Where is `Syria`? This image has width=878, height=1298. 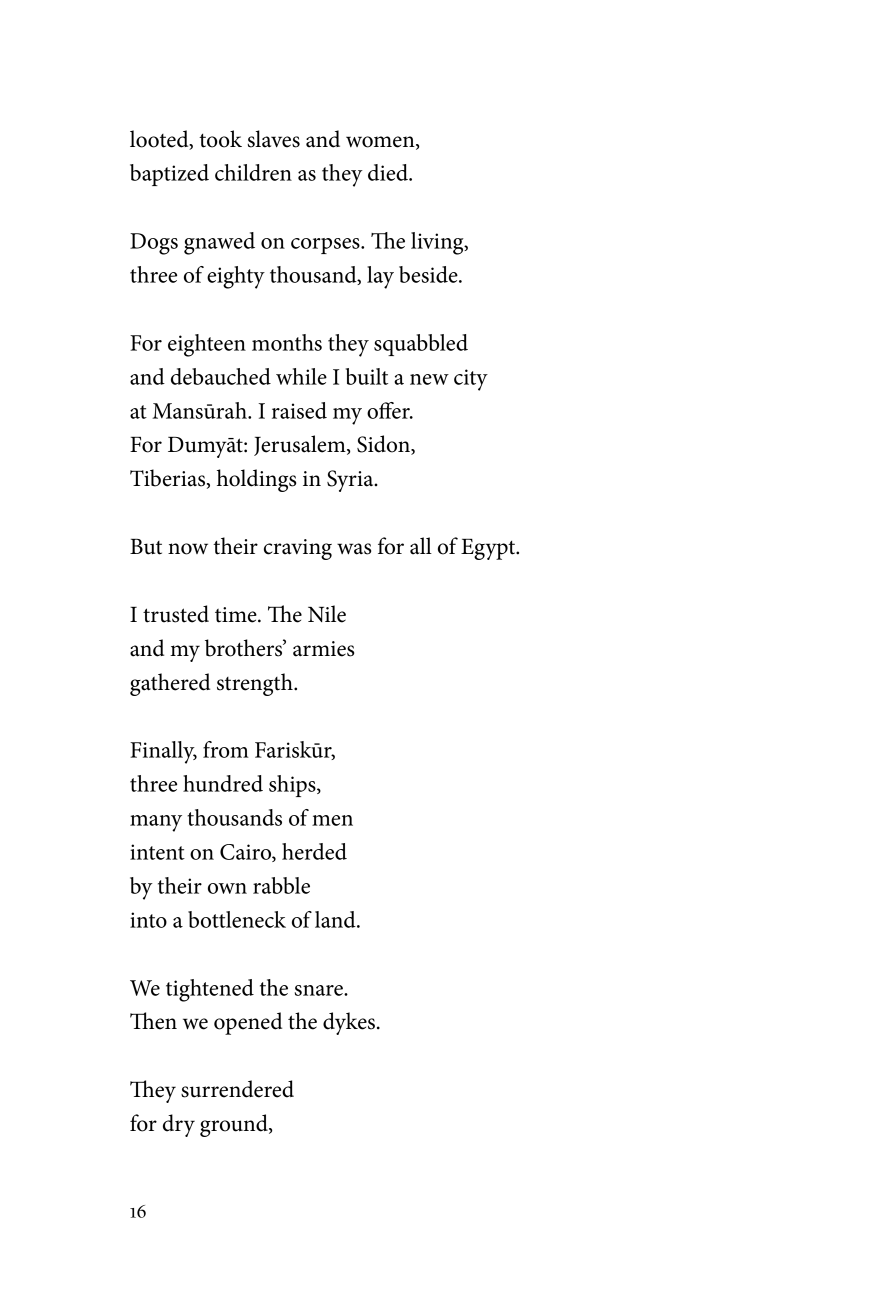
Syria is located at coordinates (351, 481).
